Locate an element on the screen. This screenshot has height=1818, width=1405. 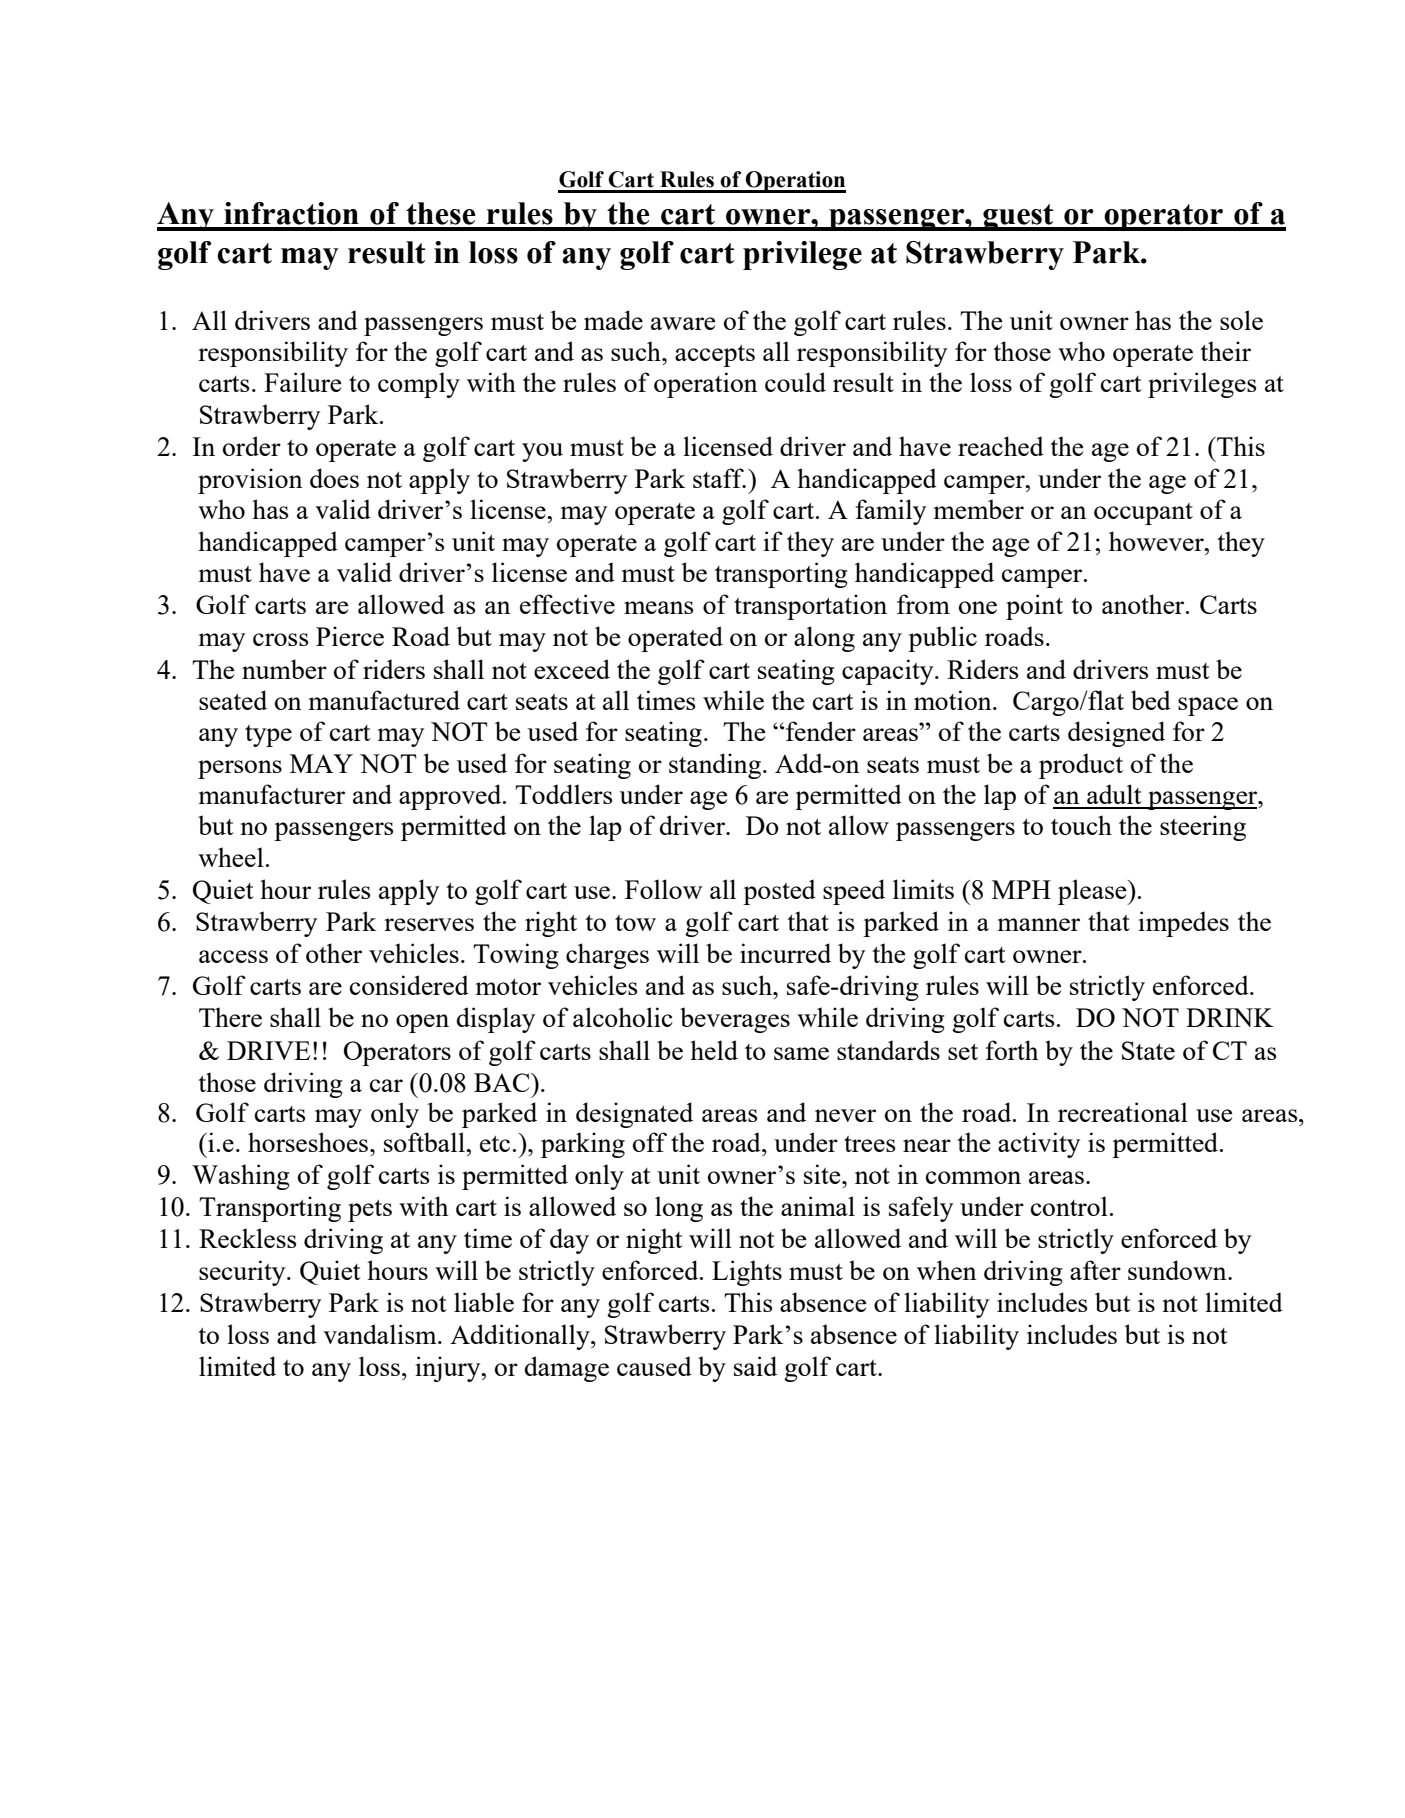
vandalism is located at coordinates (381, 1334).
